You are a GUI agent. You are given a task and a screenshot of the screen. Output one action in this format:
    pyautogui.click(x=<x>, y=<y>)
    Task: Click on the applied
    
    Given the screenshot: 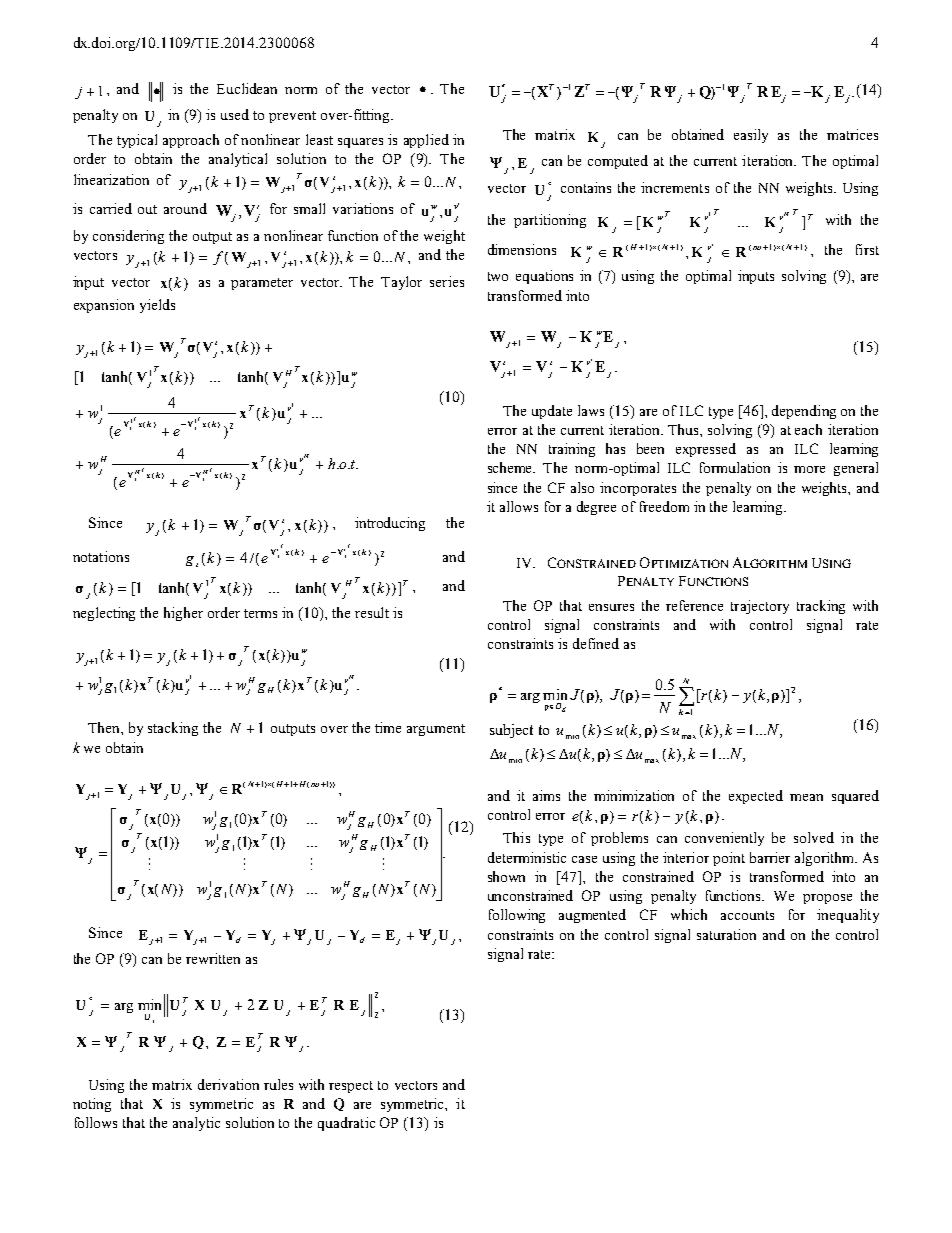 What is the action you would take?
    pyautogui.click(x=426, y=141)
